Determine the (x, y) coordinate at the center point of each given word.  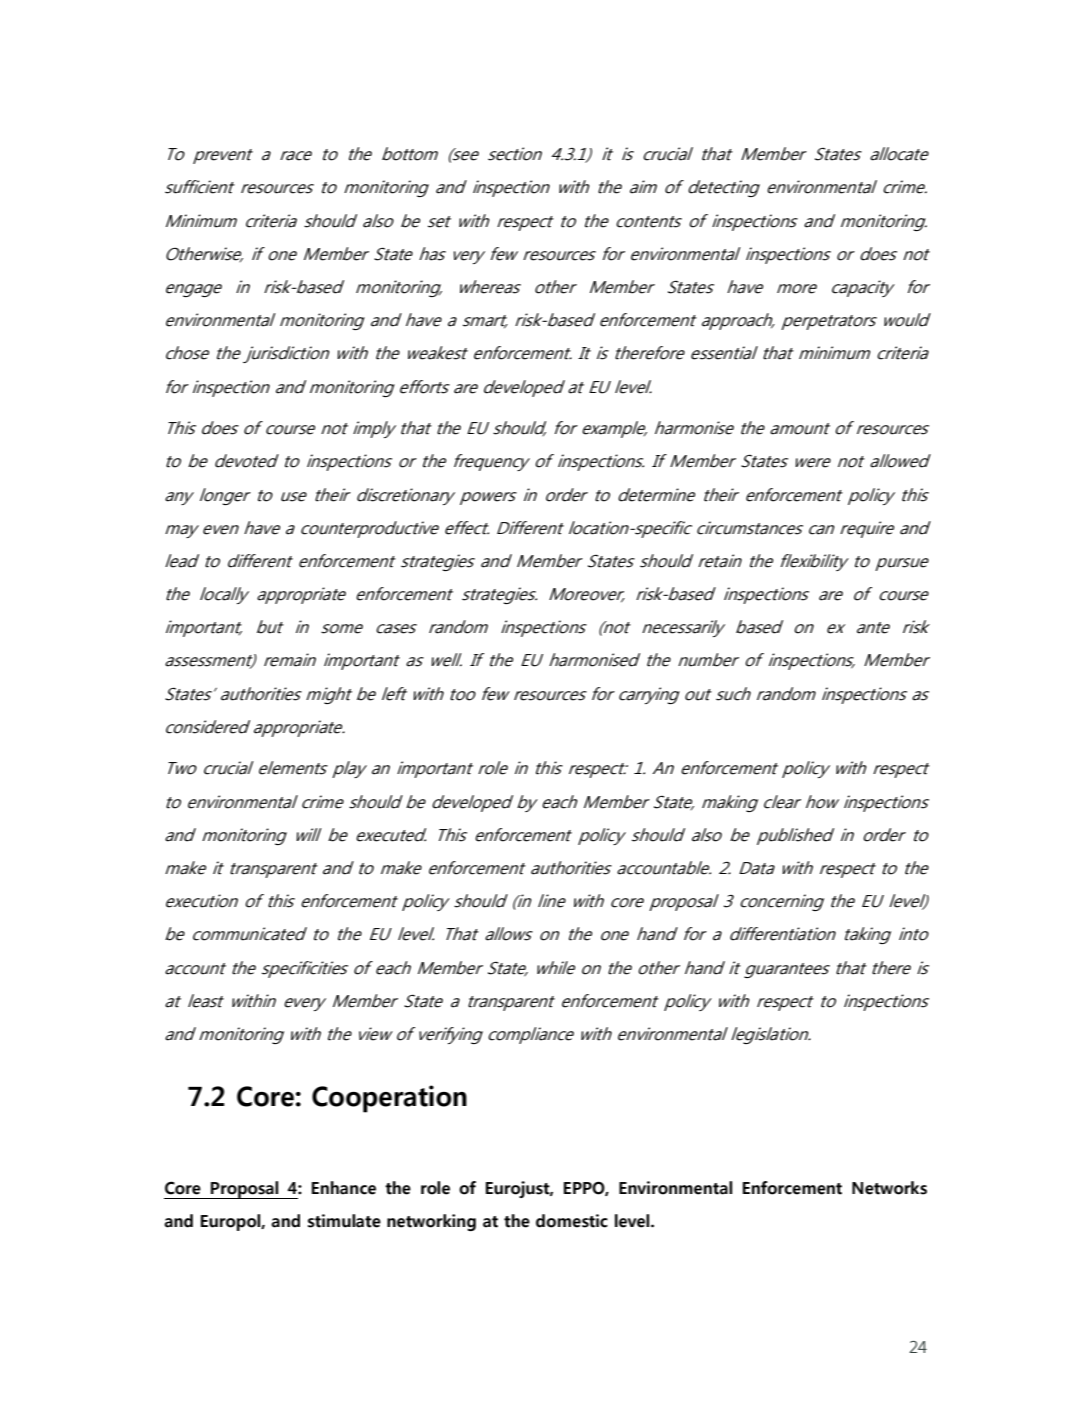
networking (431, 1222)
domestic (572, 1221)
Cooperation (389, 1099)
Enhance (344, 1188)
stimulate (344, 1221)
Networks (889, 1188)
